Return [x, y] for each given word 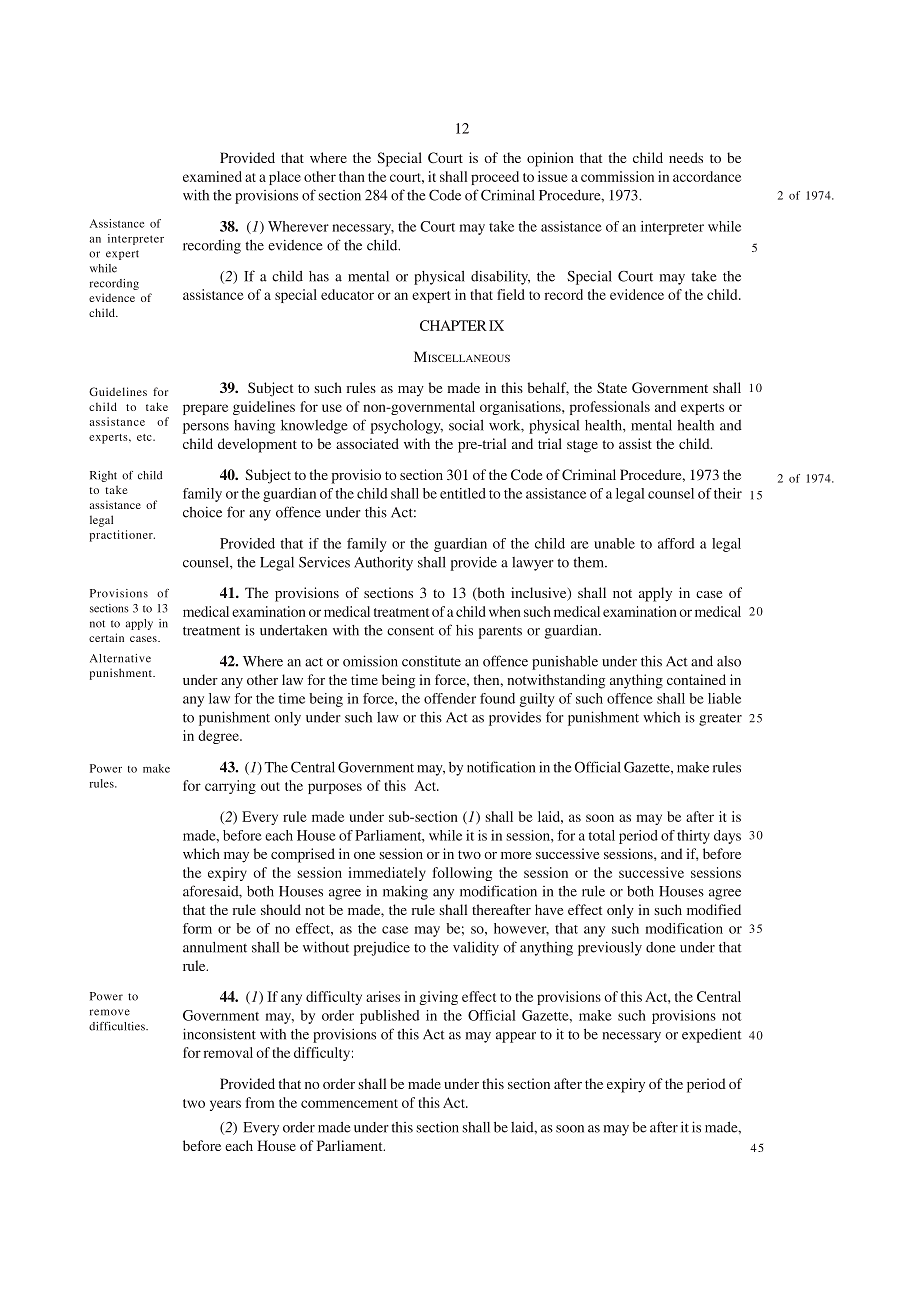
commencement [349, 1103]
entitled [463, 493]
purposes [335, 788]
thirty [693, 837]
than [352, 176]
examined [212, 176]
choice [202, 512]
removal [228, 1052]
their [728, 493]
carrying [230, 787]
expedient [712, 1035]
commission [617, 176]
